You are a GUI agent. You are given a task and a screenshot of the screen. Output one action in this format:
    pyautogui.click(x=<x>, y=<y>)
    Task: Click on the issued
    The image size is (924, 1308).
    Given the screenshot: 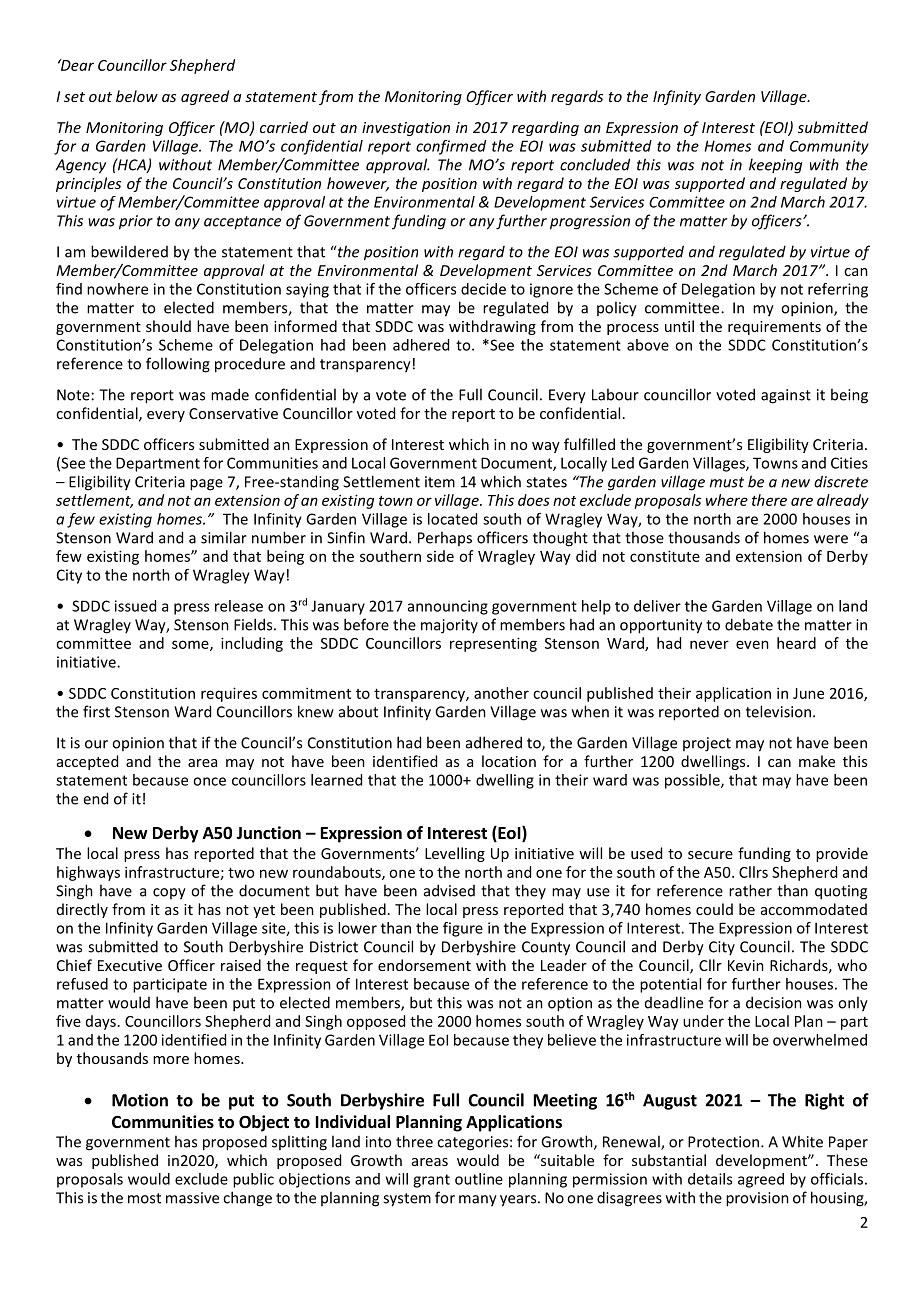 What is the action you would take?
    pyautogui.click(x=135, y=606)
